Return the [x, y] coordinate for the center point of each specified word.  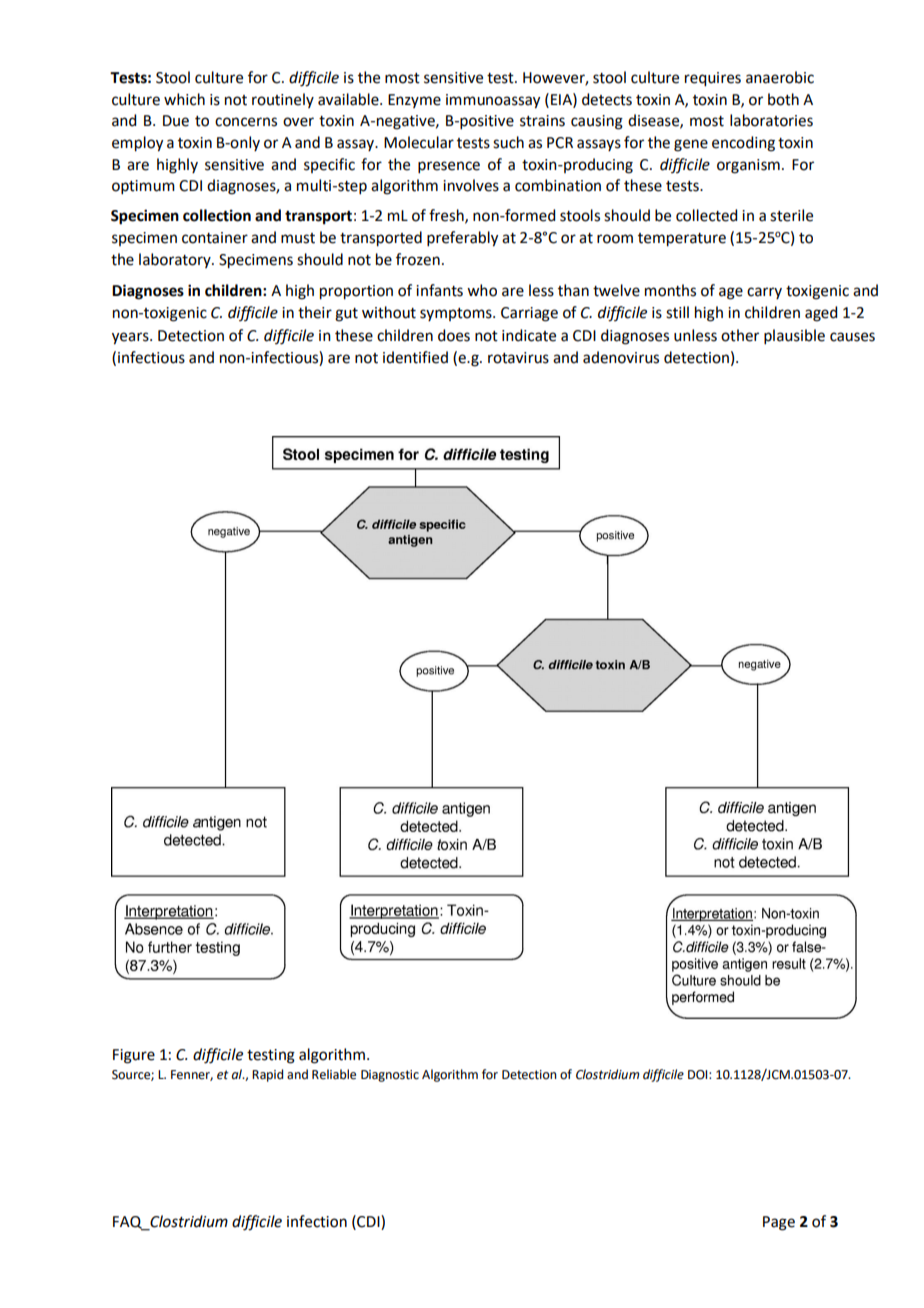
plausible [794, 336]
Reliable [334, 1074]
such [508, 142]
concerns [246, 122]
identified [415, 357]
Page [779, 1223]
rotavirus [518, 358]
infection [317, 1221]
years [131, 338]
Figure [134, 1056]
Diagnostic [390, 1076]
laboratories [771, 120]
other [740, 335]
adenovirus [621, 357]
